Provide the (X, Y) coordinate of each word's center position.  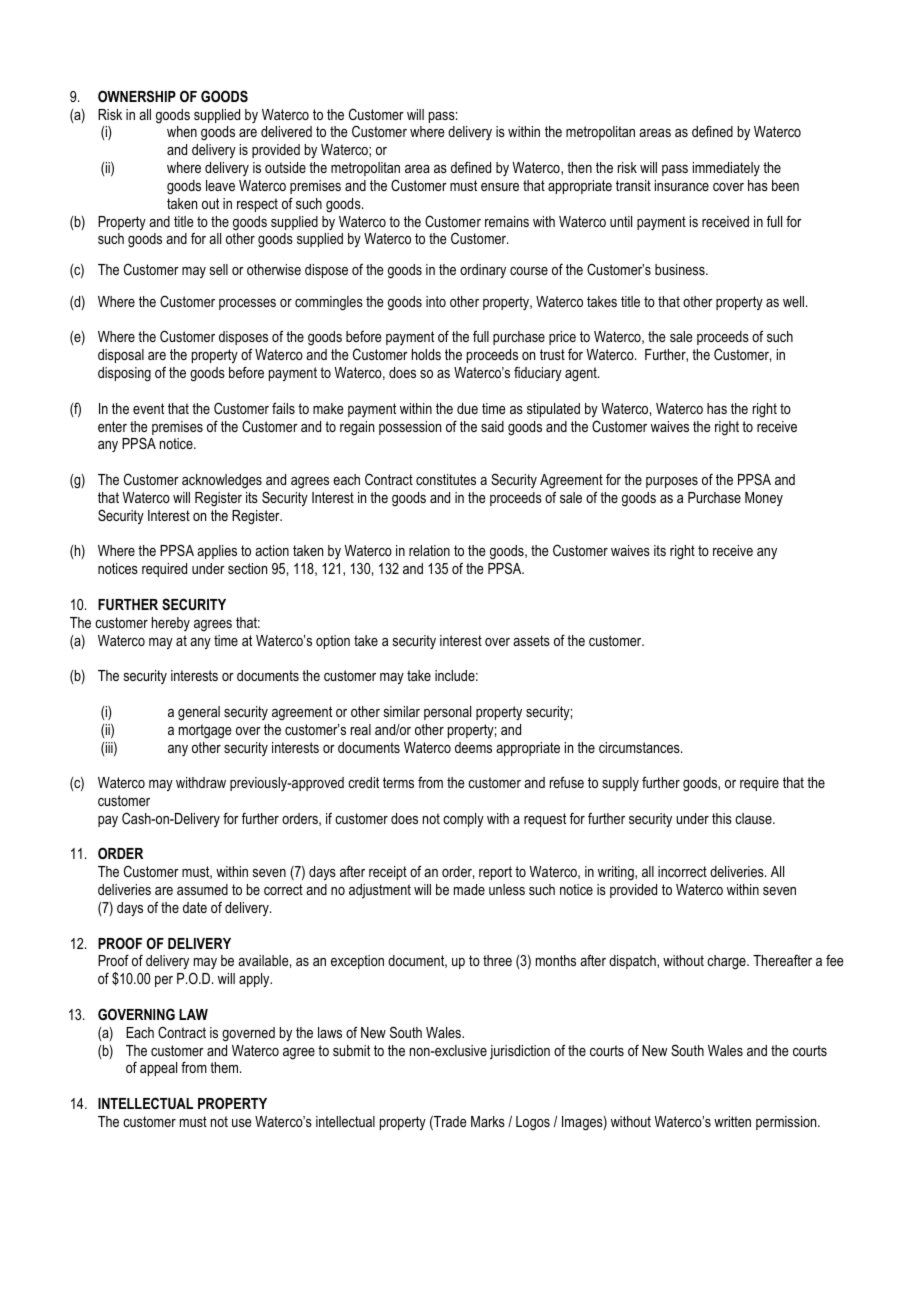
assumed (202, 889)
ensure (500, 187)
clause (754, 818)
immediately (726, 169)
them (225, 1067)
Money (764, 499)
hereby (171, 624)
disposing (124, 374)
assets (531, 640)
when (182, 131)
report (495, 873)
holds (426, 354)
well (793, 301)
